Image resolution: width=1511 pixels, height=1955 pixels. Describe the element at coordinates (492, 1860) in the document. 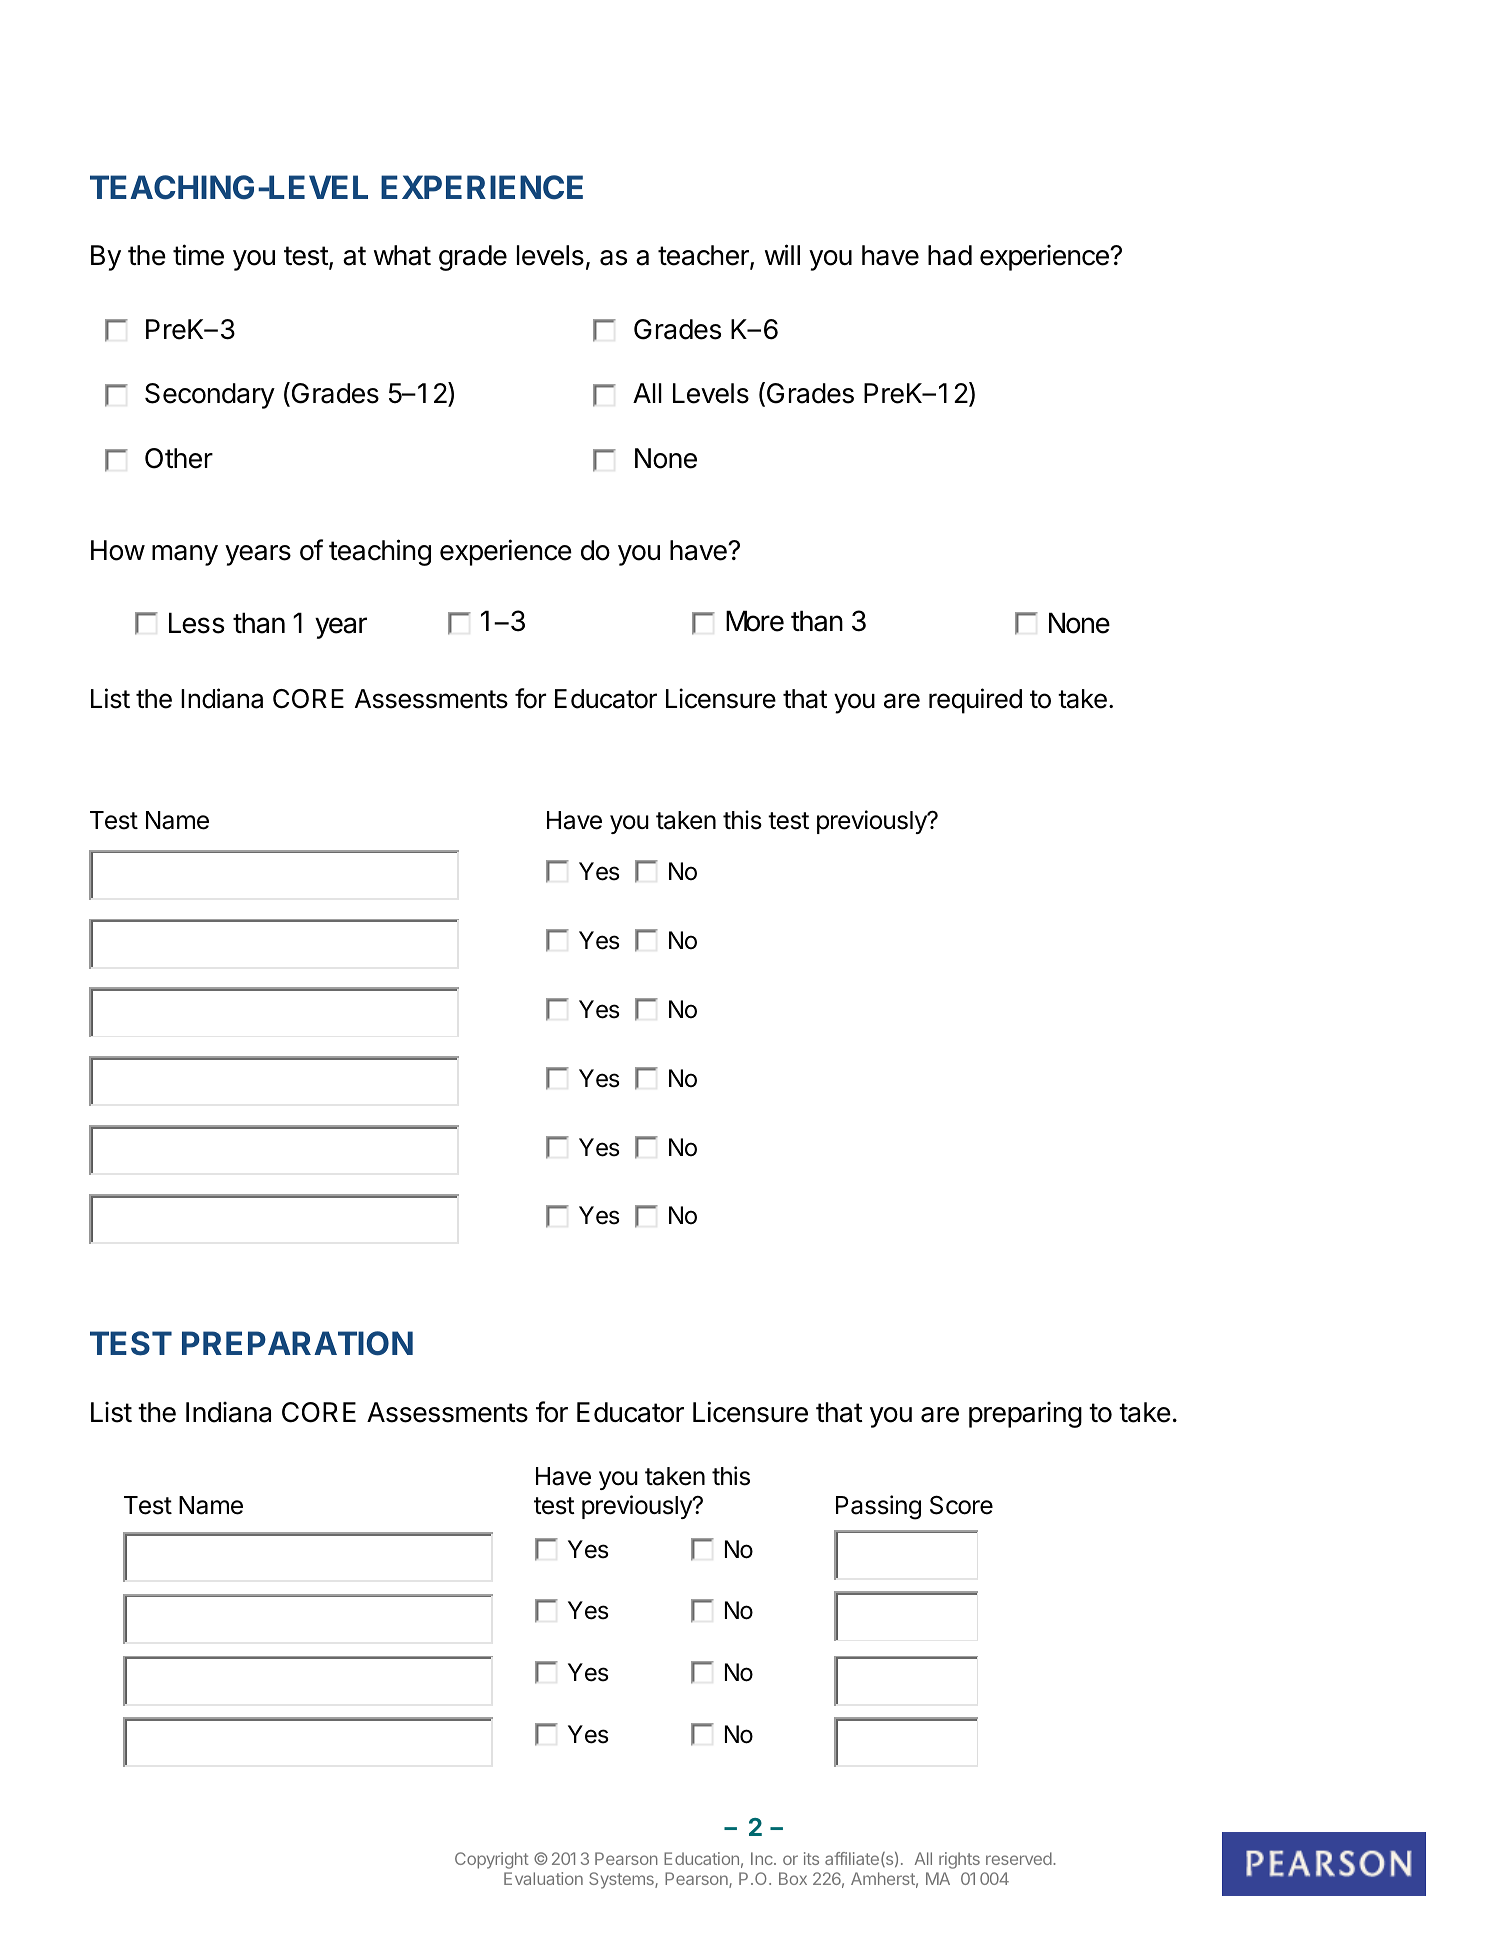

I see `Copyright` at that location.
